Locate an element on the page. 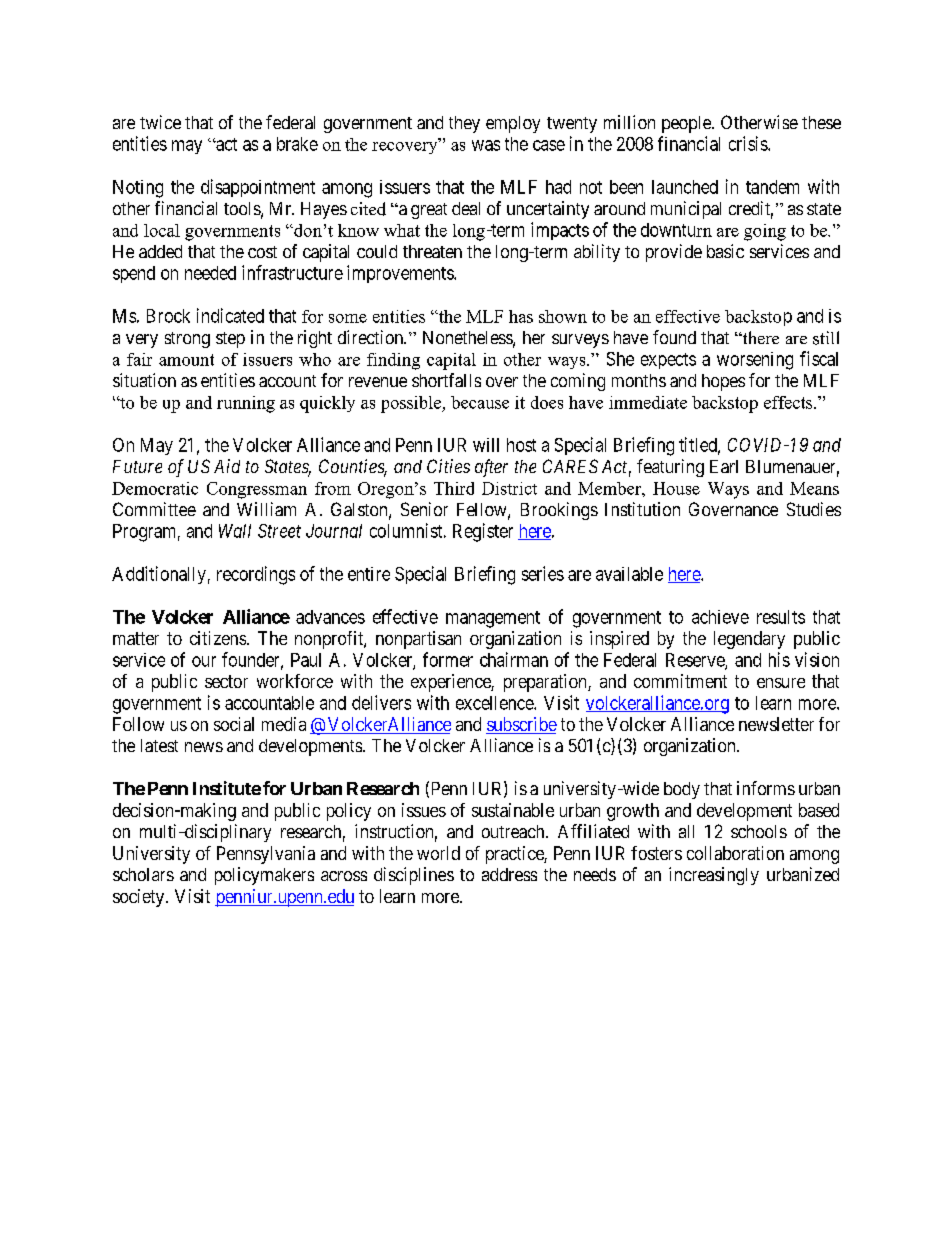 Image resolution: width=952 pixels, height=1233 pixels. Studies is located at coordinates (814, 509).
